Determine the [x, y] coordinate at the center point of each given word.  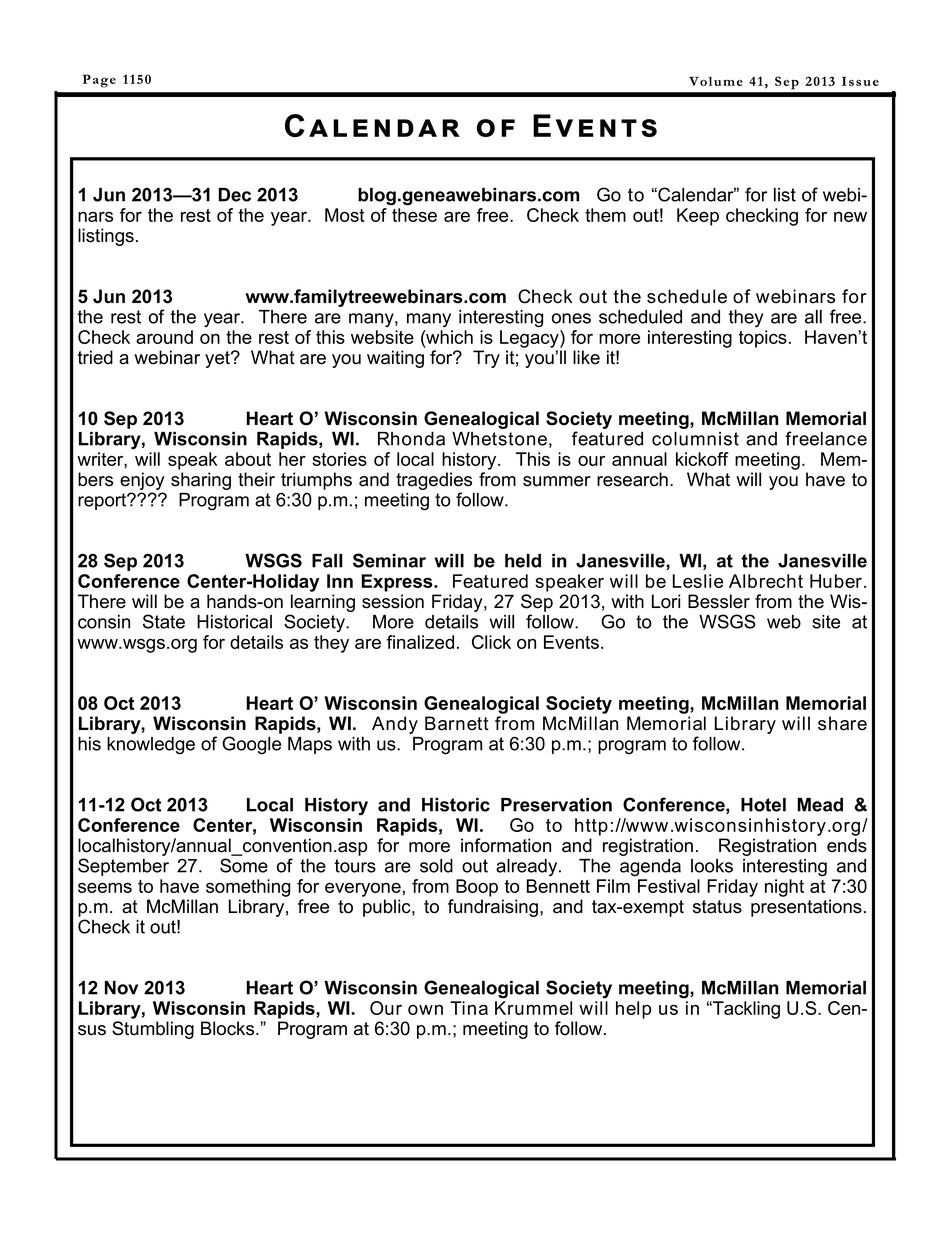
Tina [469, 1008]
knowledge [151, 746]
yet [218, 359]
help [633, 1010]
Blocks [229, 1028]
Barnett [457, 723]
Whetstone [499, 439]
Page [99, 81]
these [414, 215]
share [842, 723]
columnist [695, 439]
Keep [698, 217]
